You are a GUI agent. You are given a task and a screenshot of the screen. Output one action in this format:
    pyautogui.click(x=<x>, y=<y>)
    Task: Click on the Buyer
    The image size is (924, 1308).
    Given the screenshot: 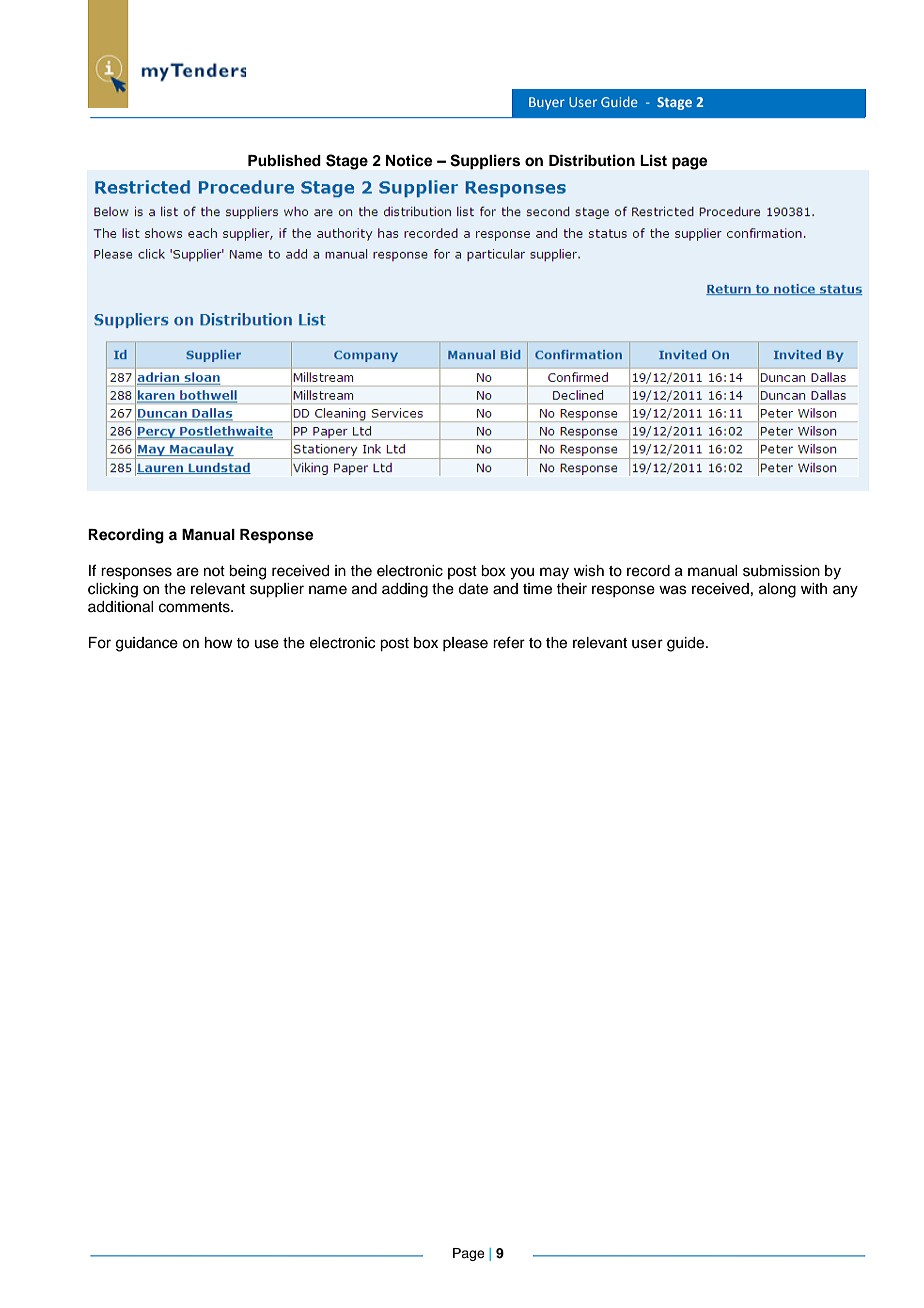 What is the action you would take?
    pyautogui.click(x=547, y=103)
